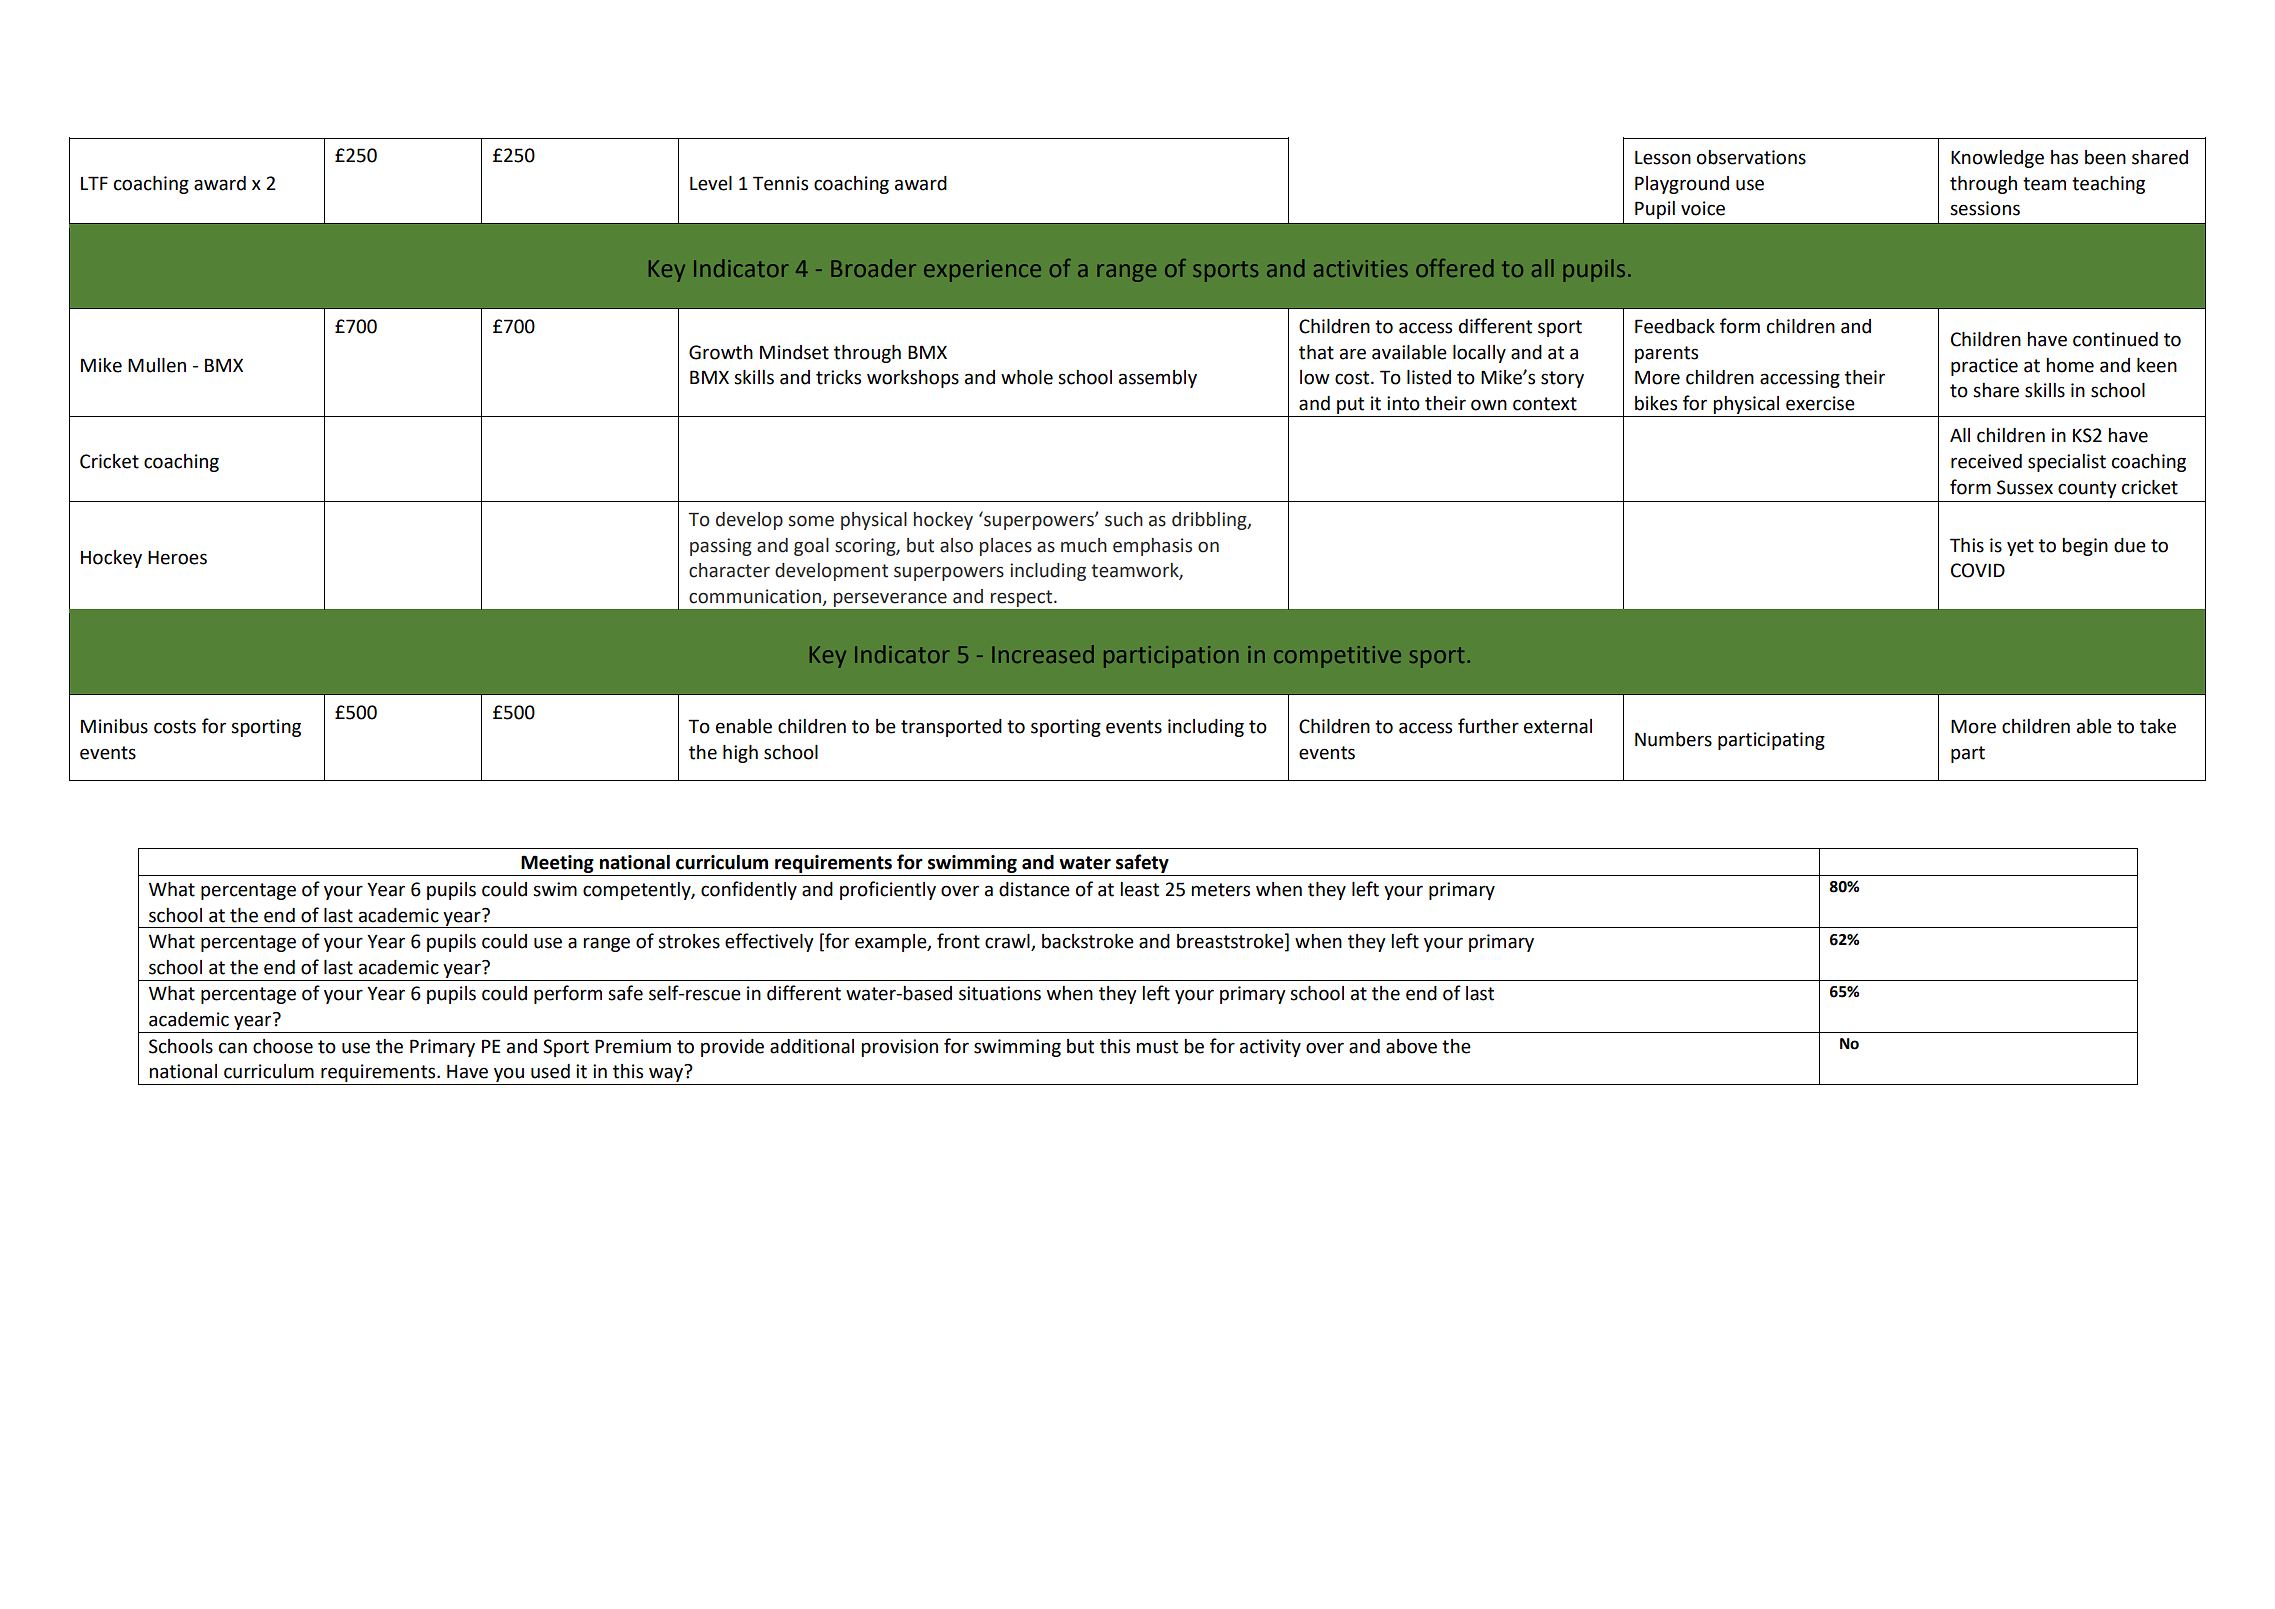 The height and width of the image is (1609, 2275). I want to click on Increased, so click(1043, 654).
